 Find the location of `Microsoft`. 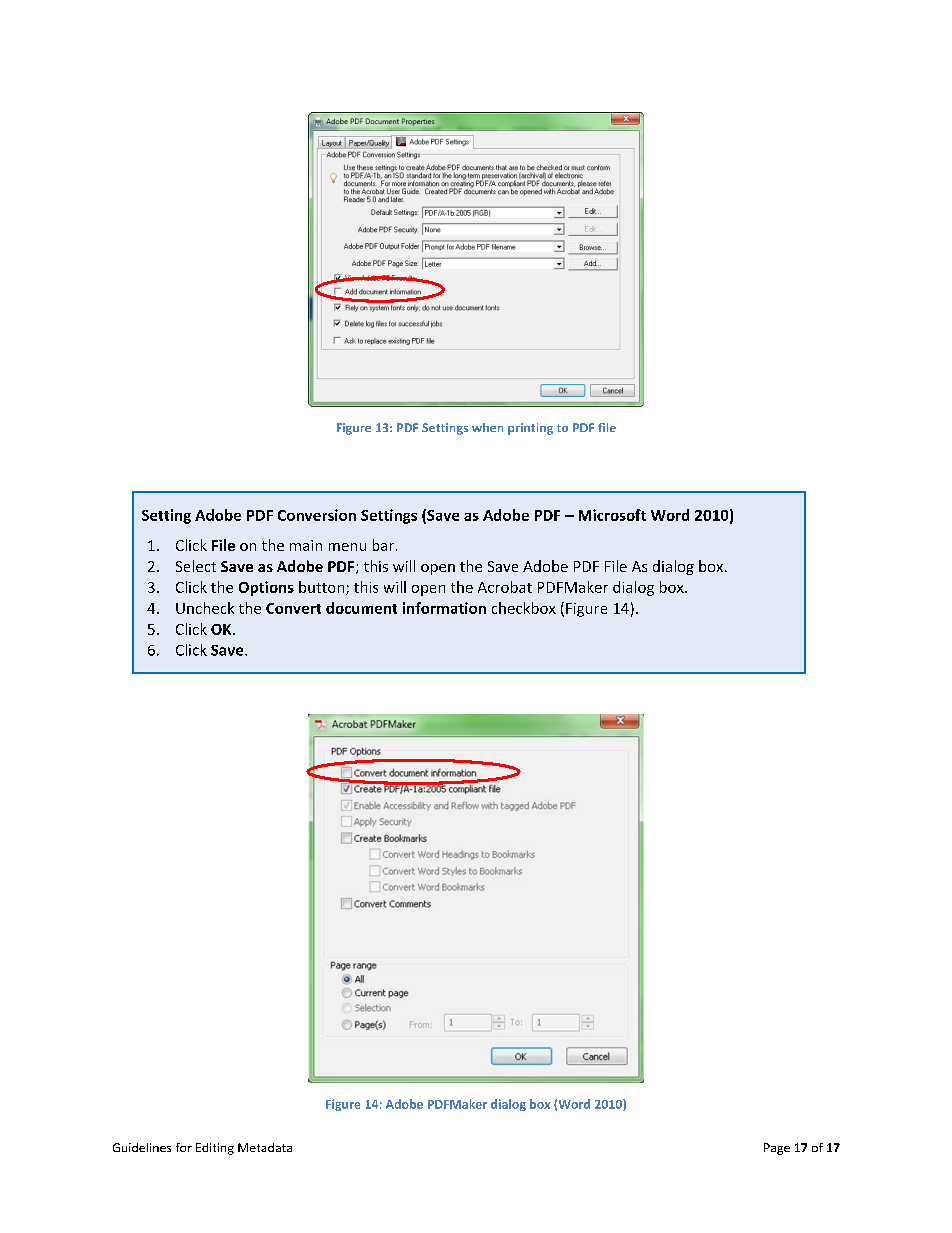

Microsoft is located at coordinates (612, 515).
